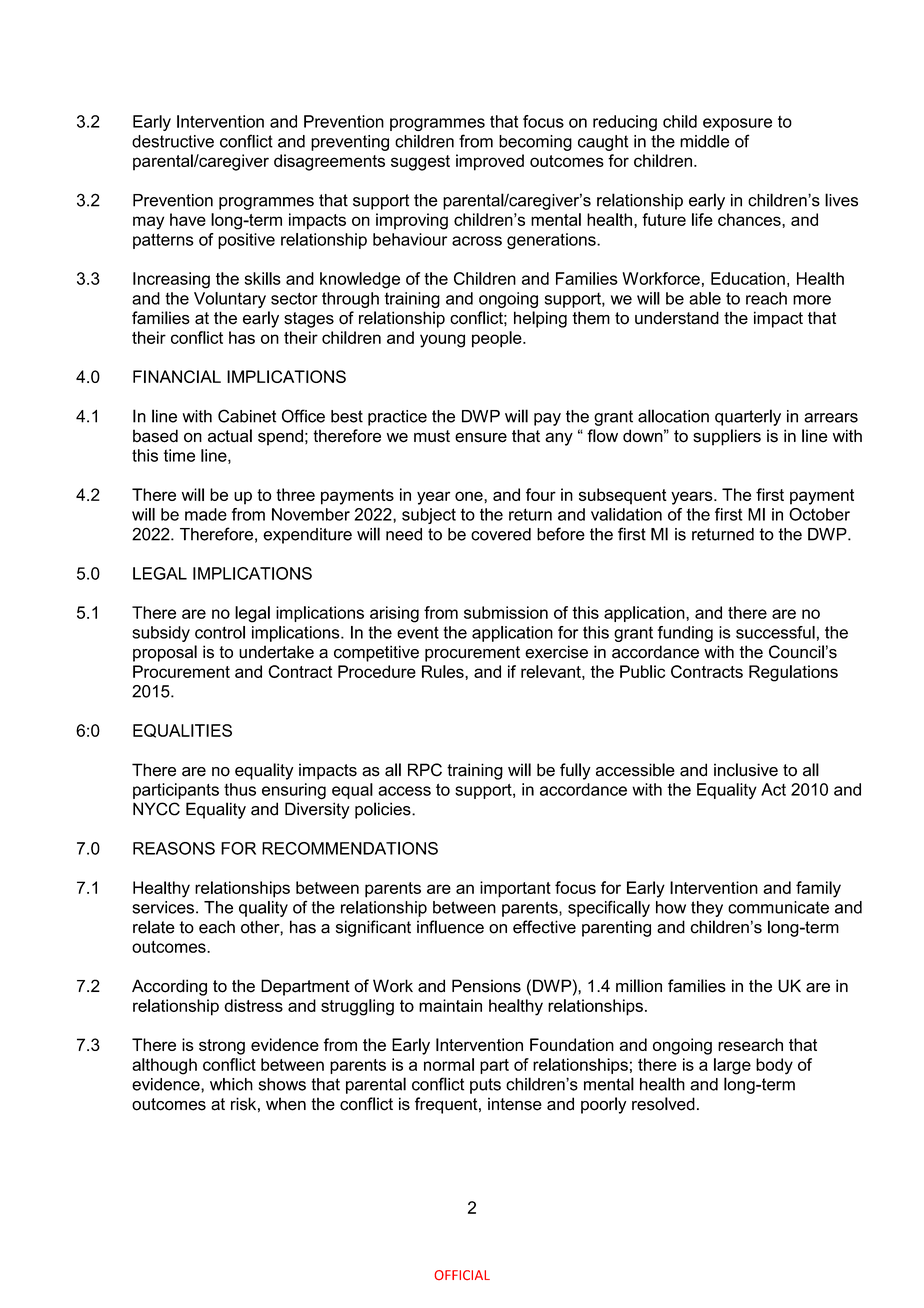  Describe the element at coordinates (778, 907) in the image. I see `communicate` at that location.
